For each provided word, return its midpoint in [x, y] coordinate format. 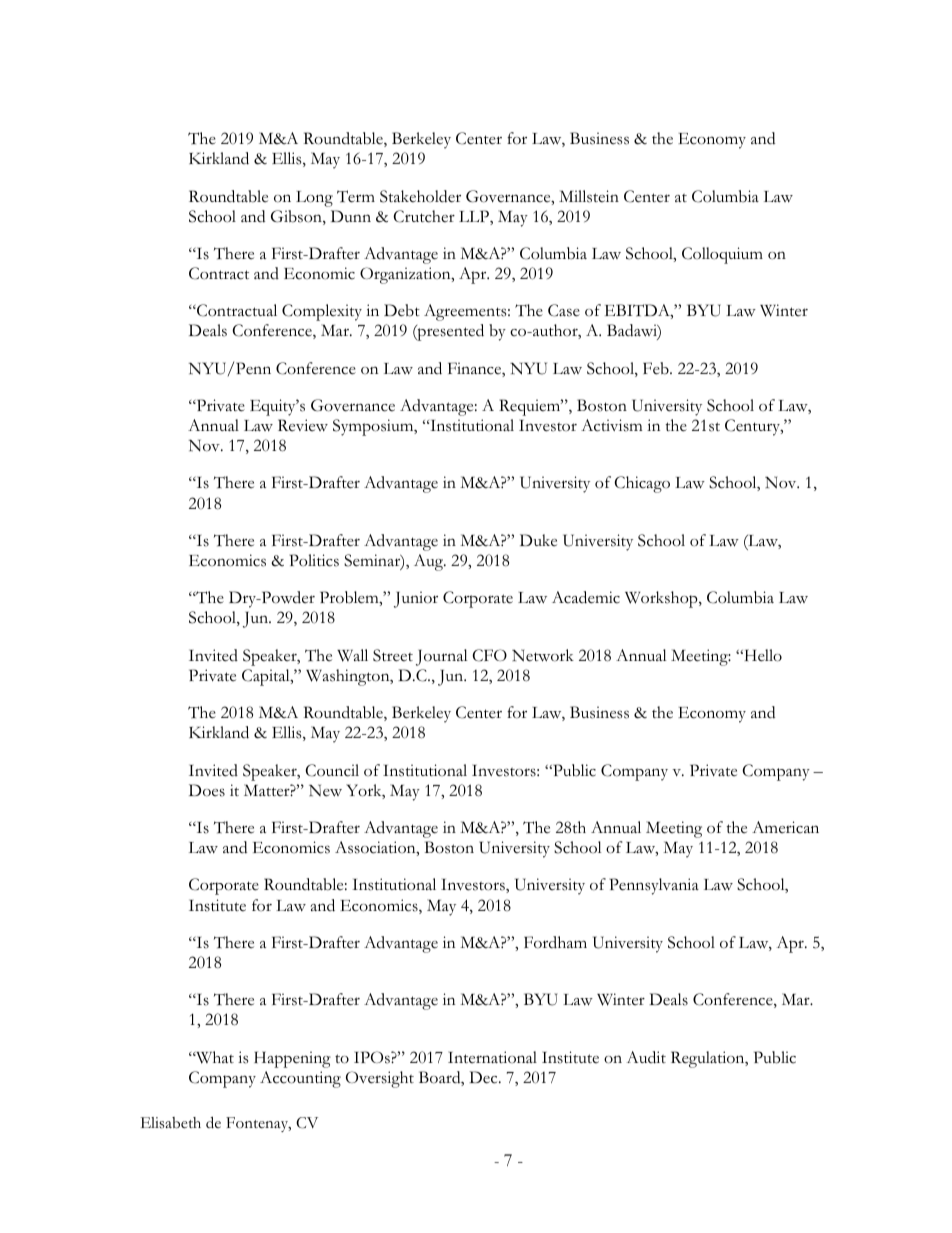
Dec [484, 1077]
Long [314, 199]
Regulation [709, 1059]
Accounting [300, 1079]
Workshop [662, 599]
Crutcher [424, 216]
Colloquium [722, 255]
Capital [267, 677]
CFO [489, 655]
